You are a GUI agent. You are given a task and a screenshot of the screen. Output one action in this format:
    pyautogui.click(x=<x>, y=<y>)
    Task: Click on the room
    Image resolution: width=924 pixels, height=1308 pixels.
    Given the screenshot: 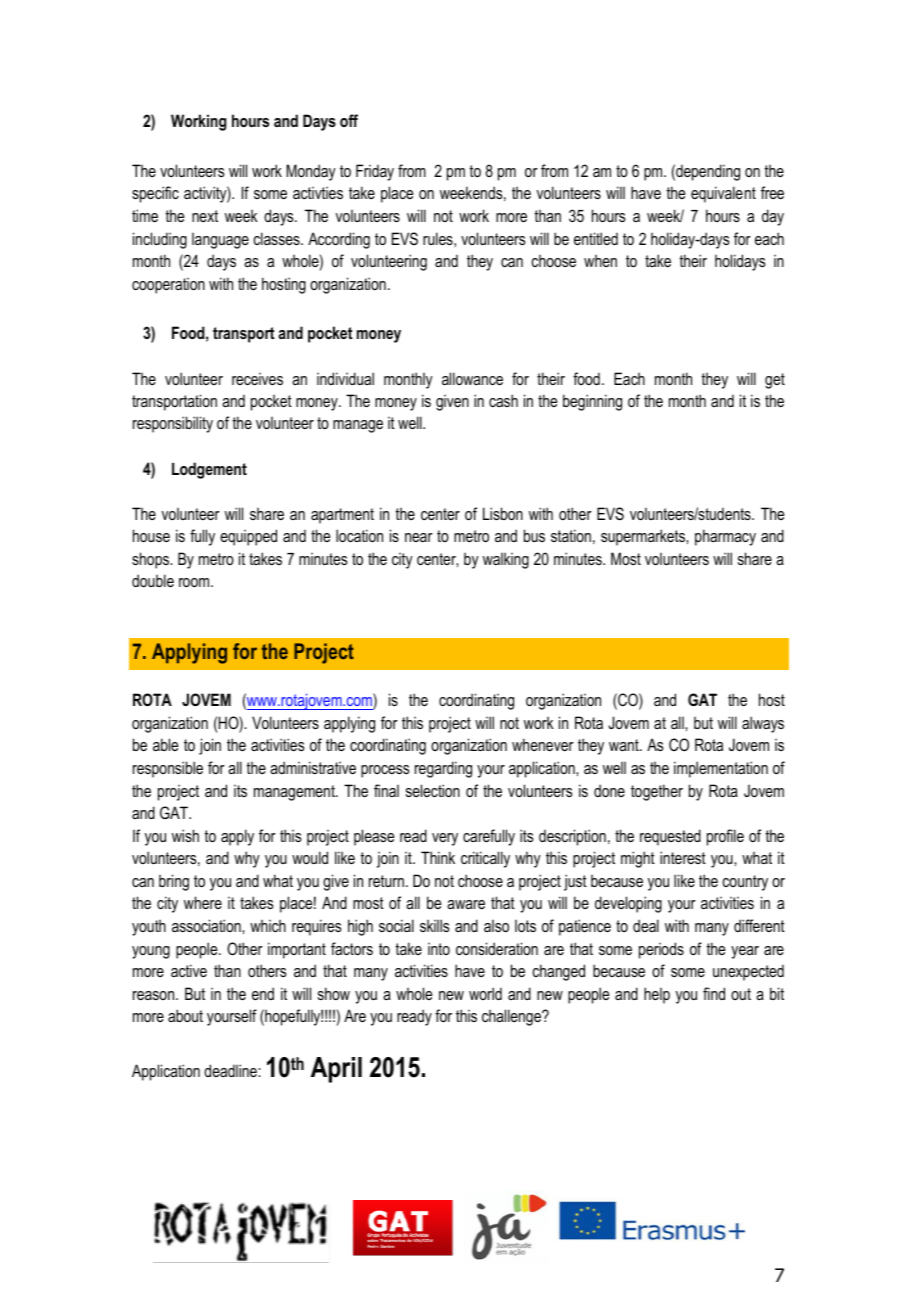 What is the action you would take?
    pyautogui.click(x=195, y=582)
